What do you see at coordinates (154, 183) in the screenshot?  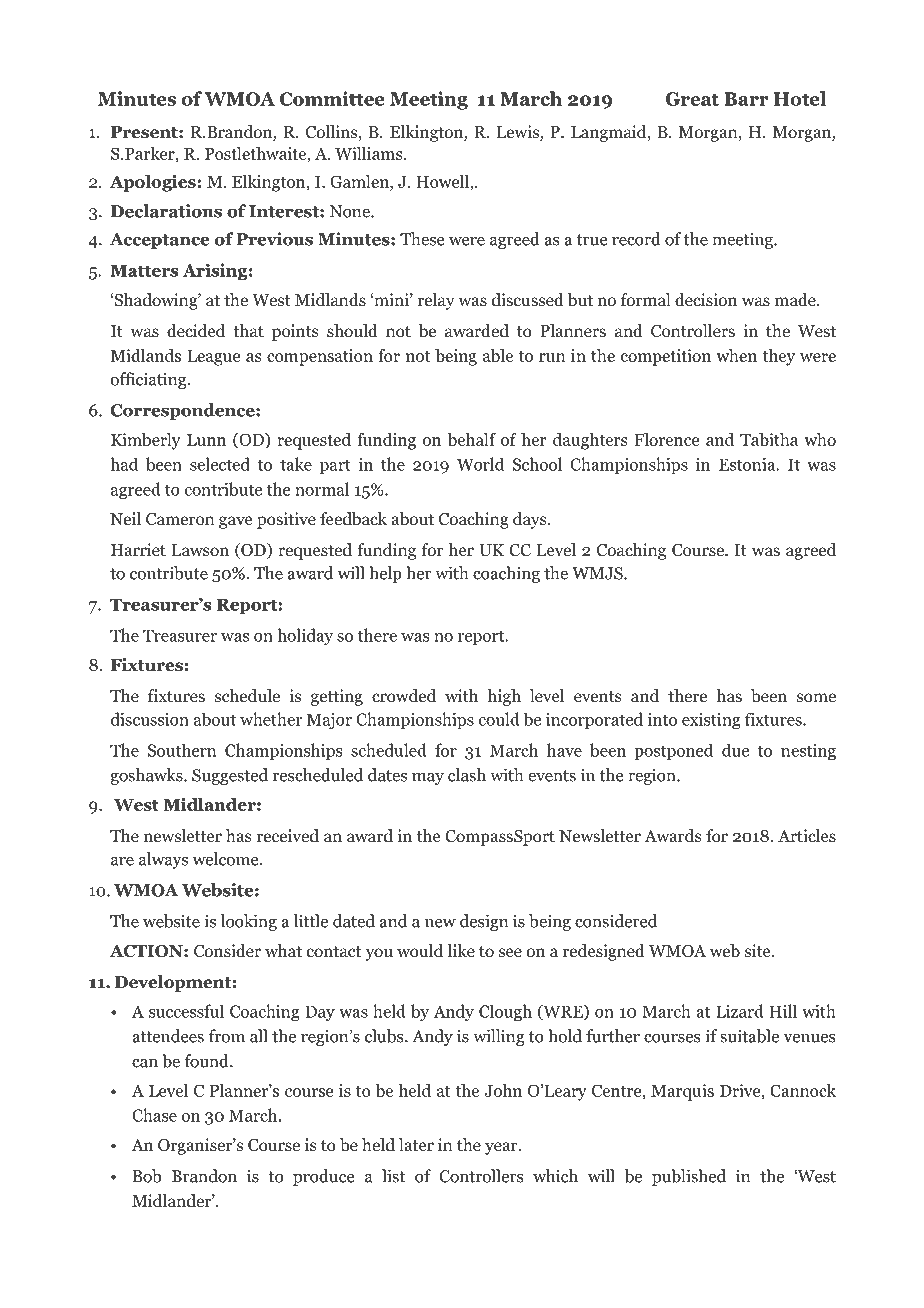 I see `Apologies` at bounding box center [154, 183].
